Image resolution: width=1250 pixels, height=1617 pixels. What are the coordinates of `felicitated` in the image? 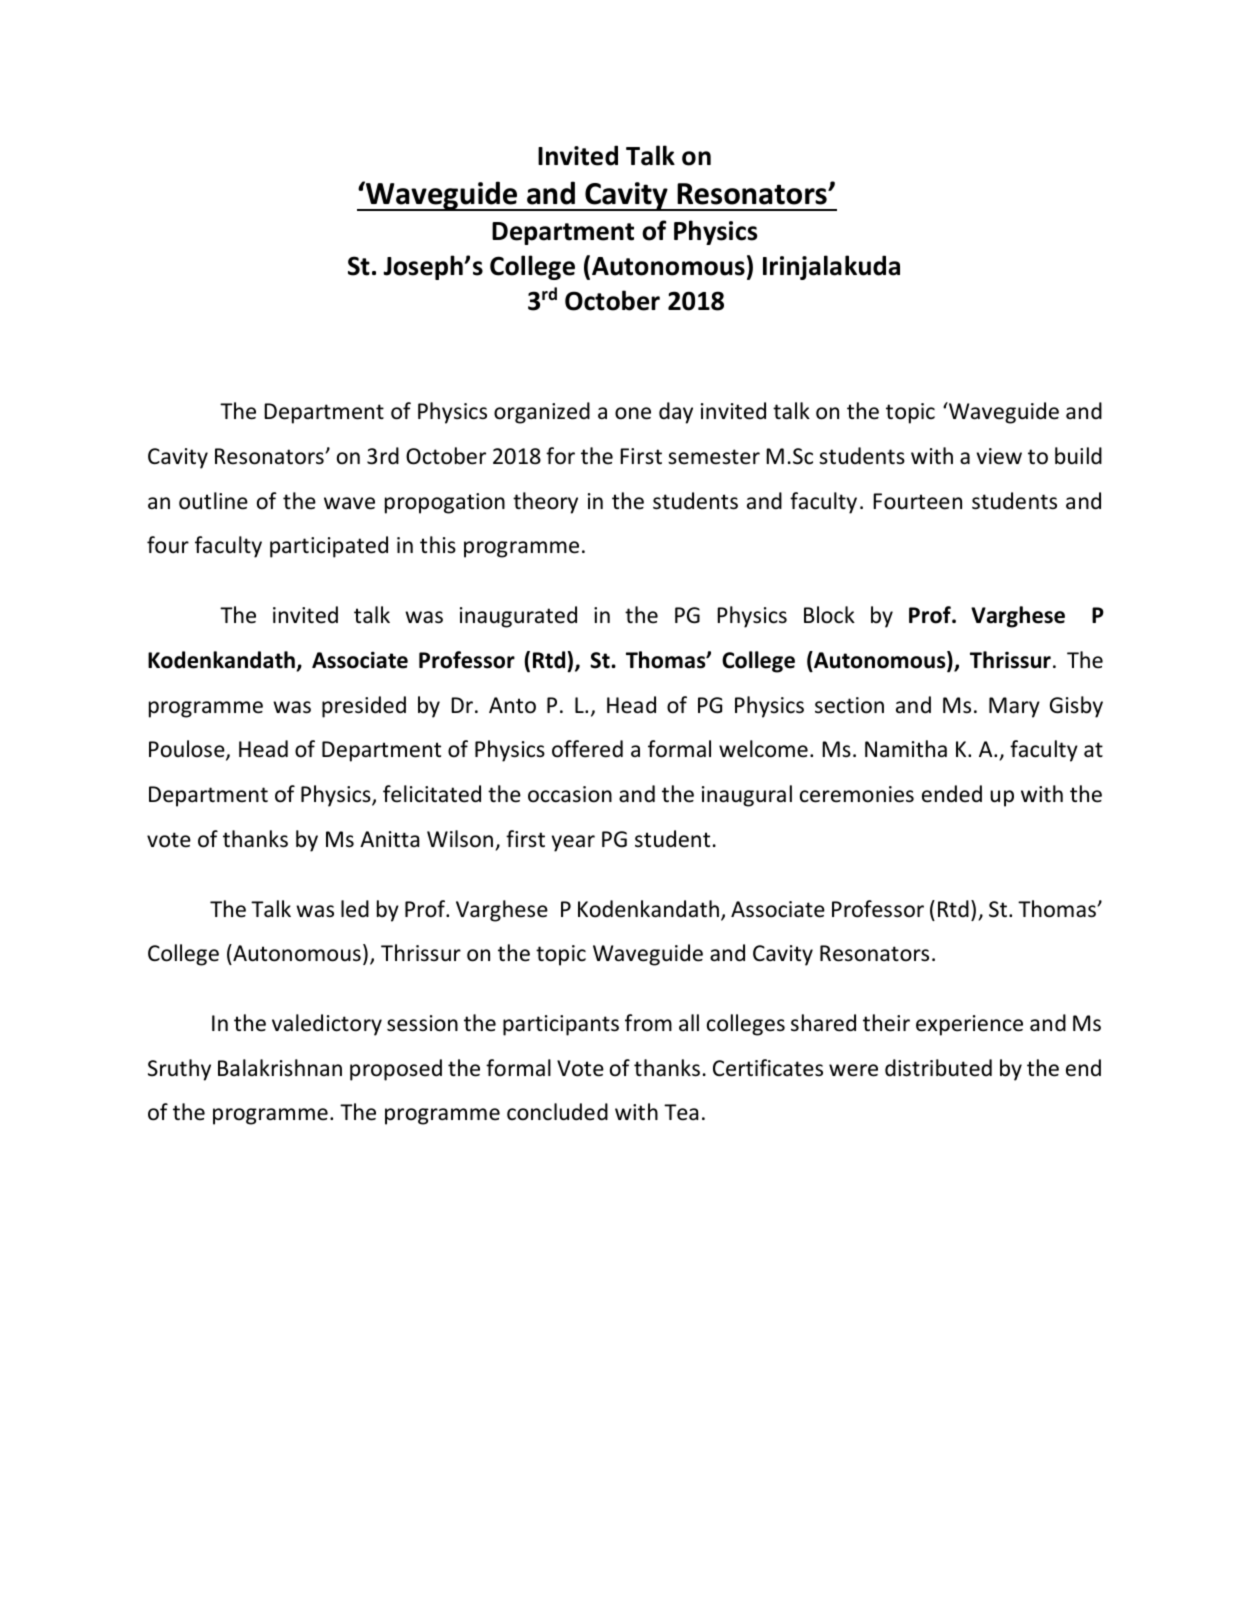 It's located at (432, 794).
